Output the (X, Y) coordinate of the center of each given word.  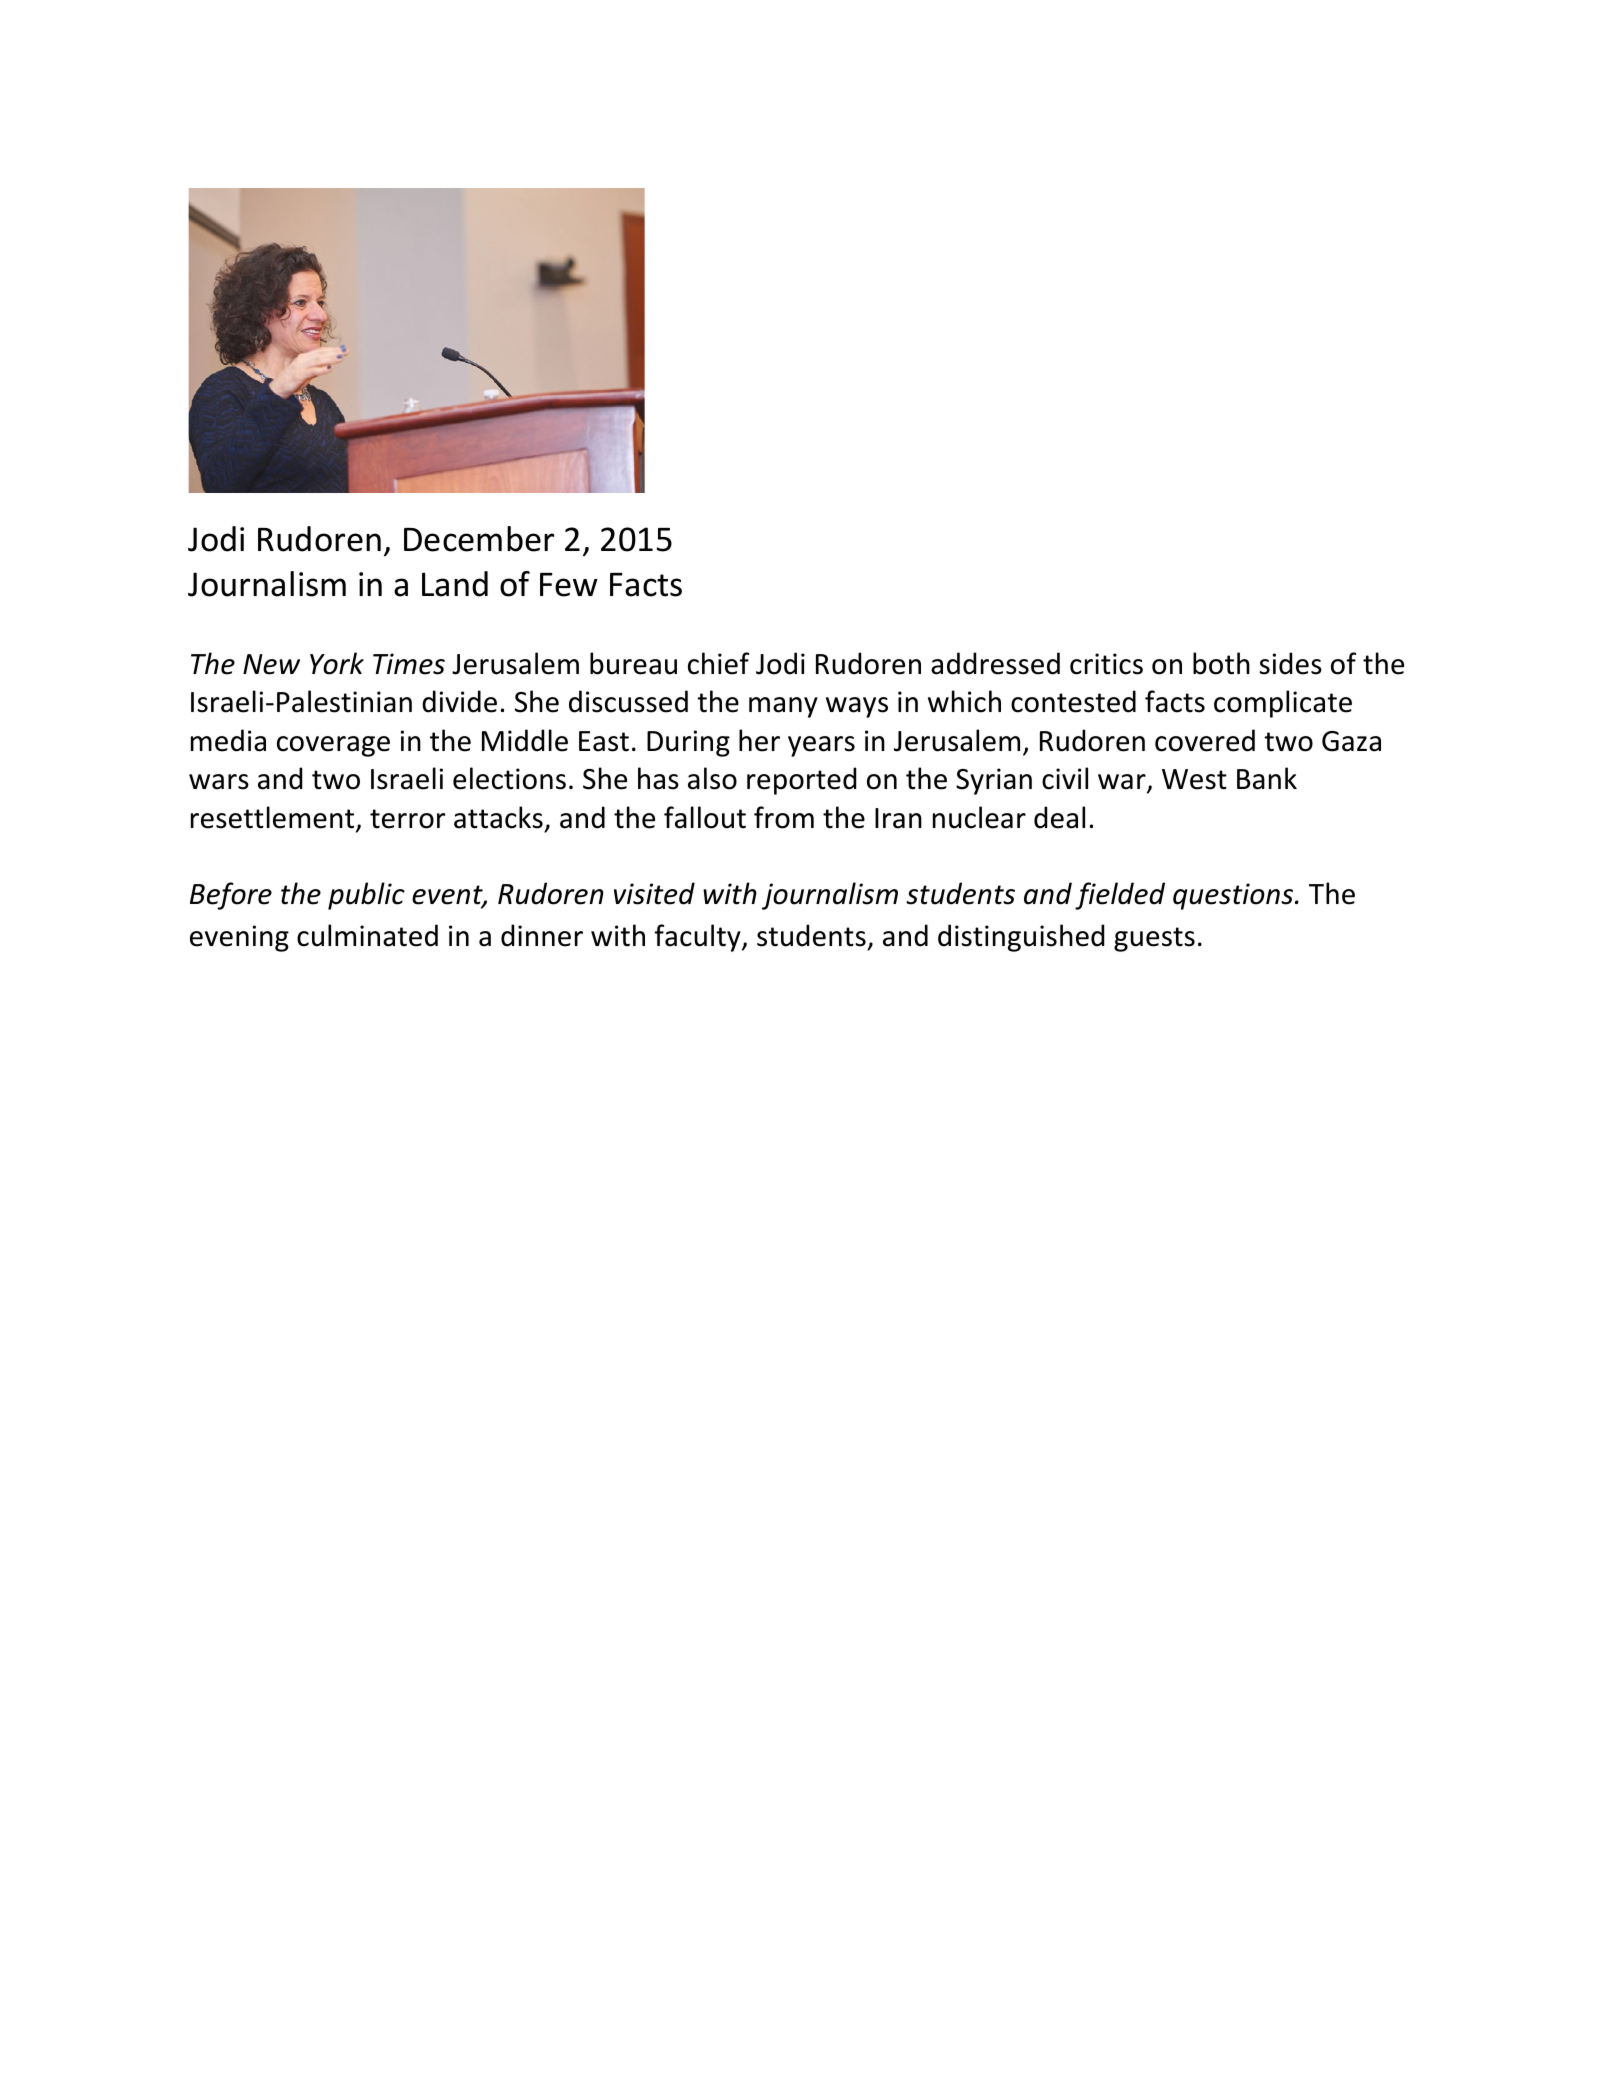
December (479, 539)
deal (1059, 817)
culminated (367, 935)
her (759, 740)
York (337, 663)
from (784, 817)
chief (718, 663)
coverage (333, 746)
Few (569, 585)
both (1221, 663)
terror (407, 819)
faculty (699, 938)
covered (1205, 740)
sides (1290, 663)
